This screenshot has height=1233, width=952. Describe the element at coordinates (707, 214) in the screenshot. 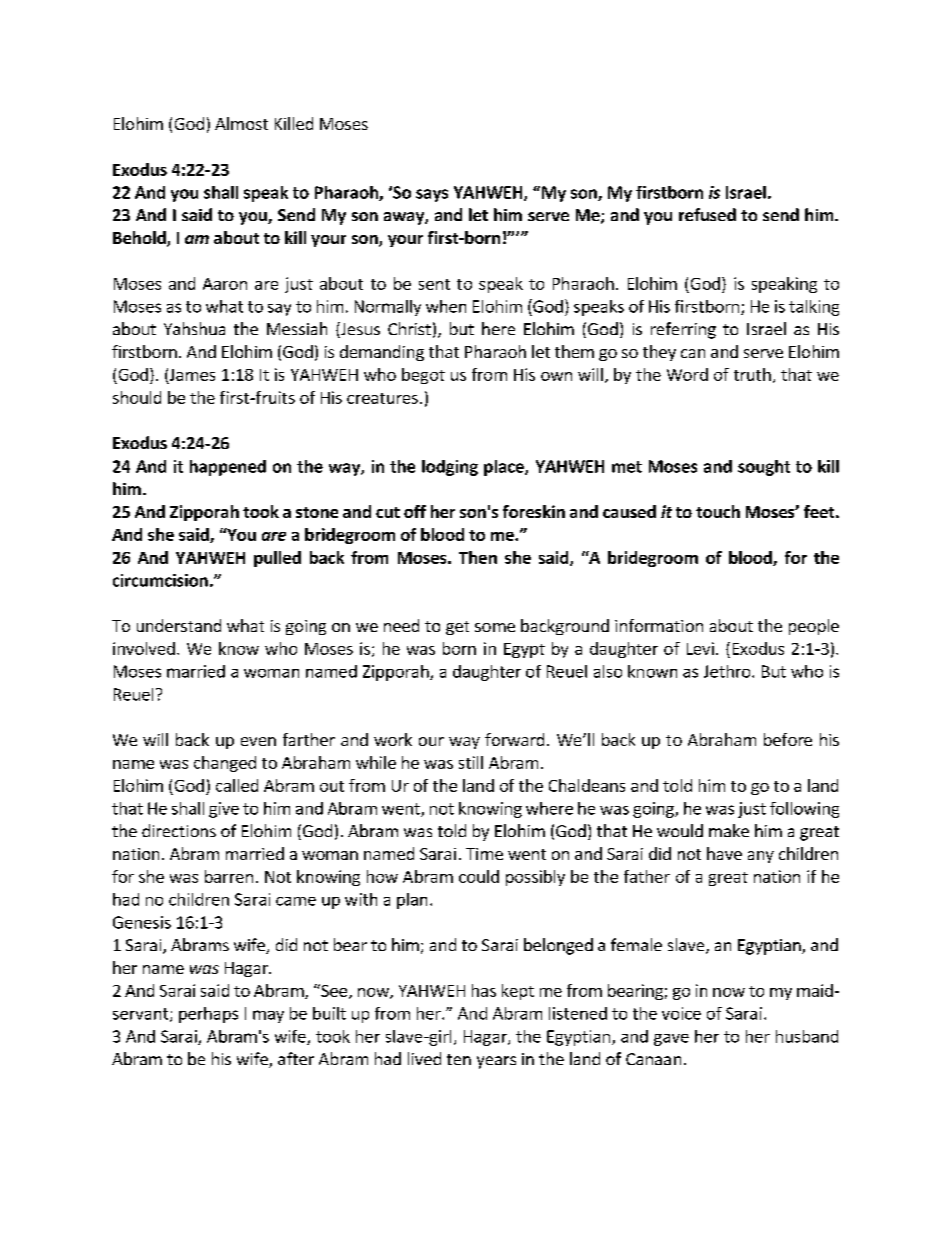

I see `refused` at that location.
